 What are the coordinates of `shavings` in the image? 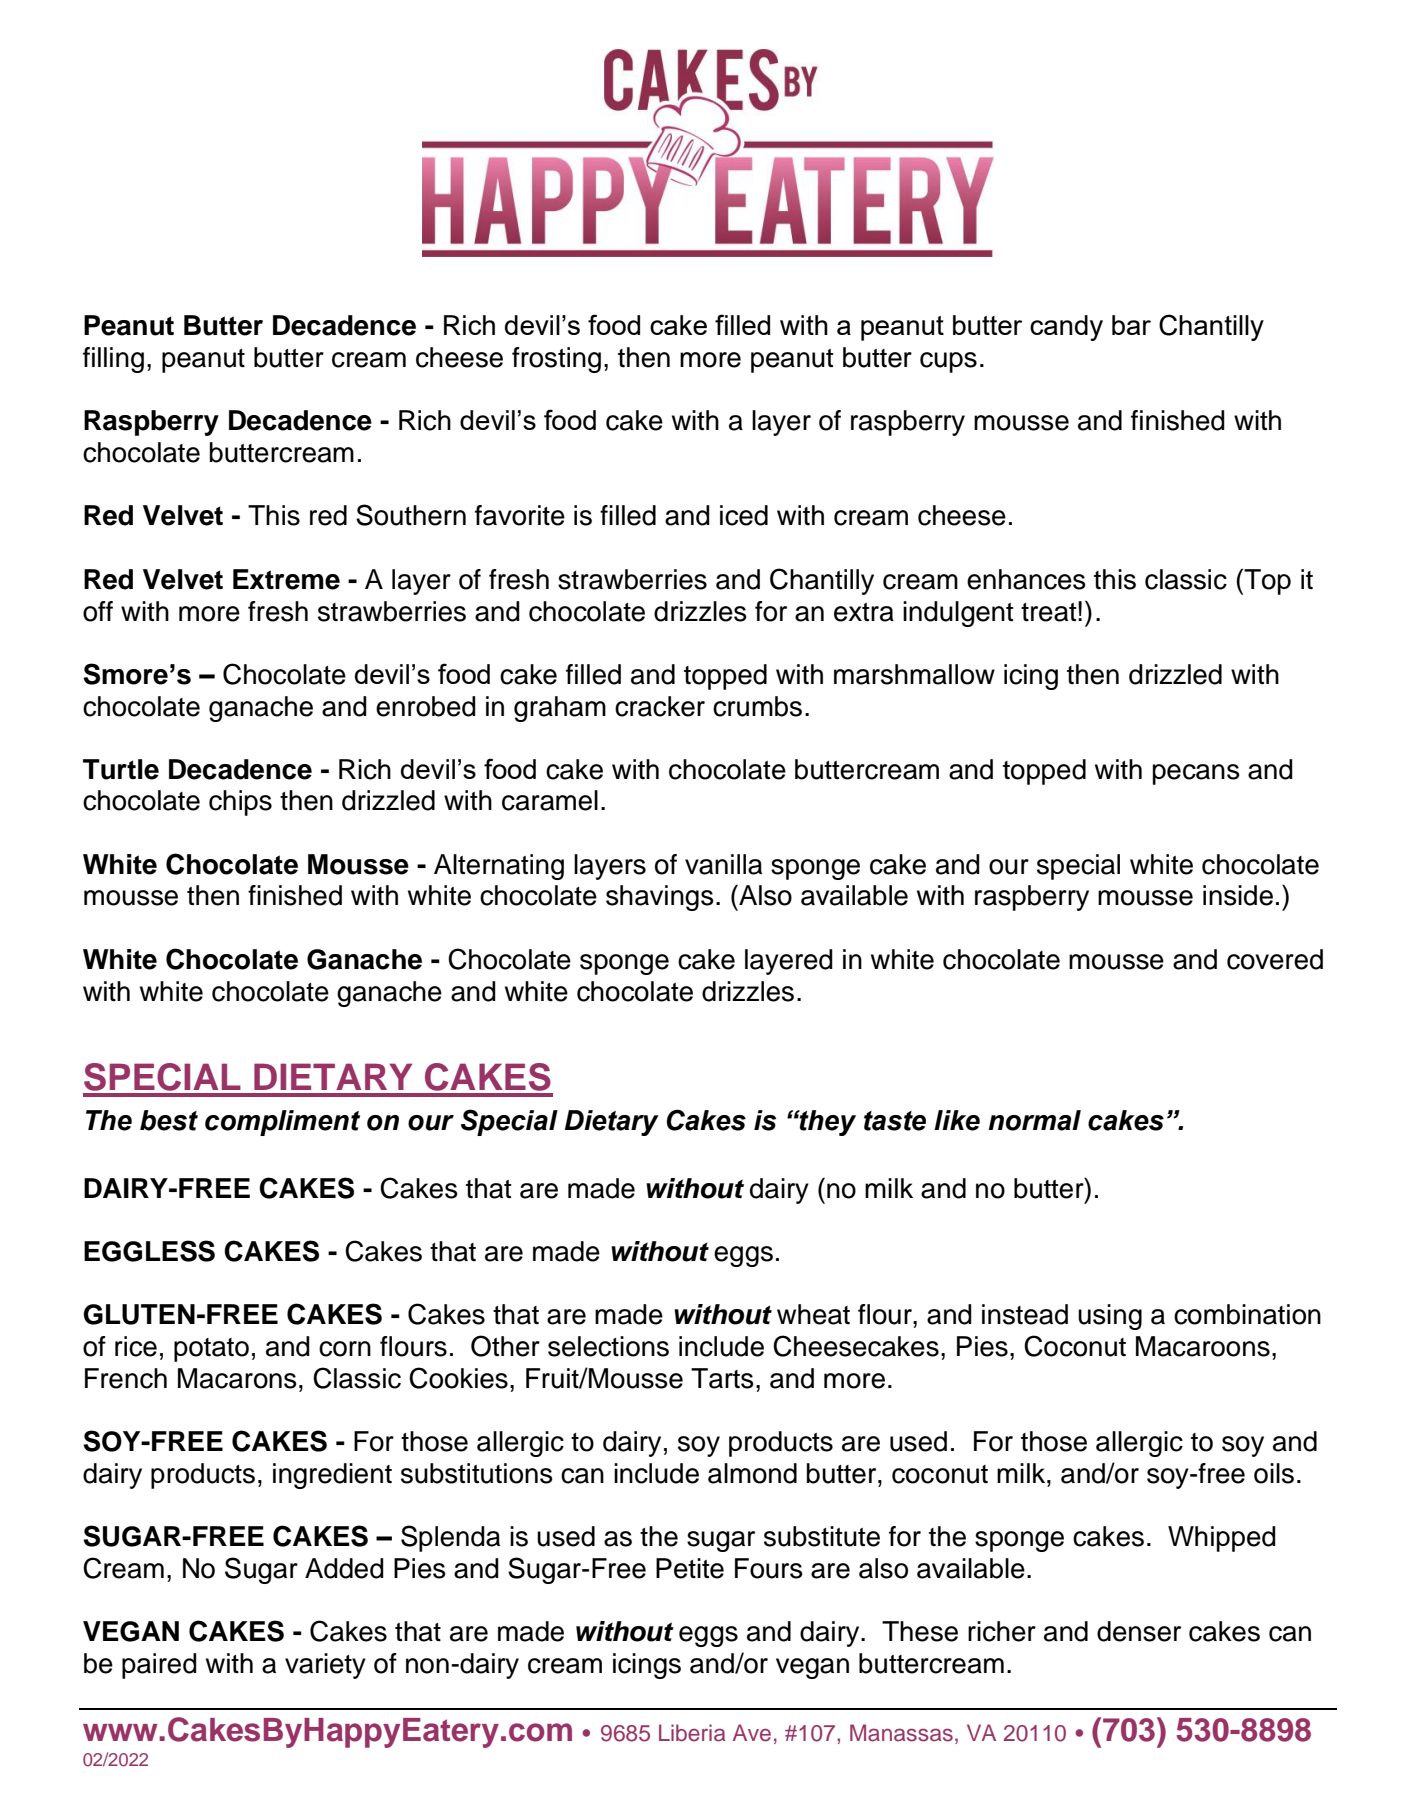 It's located at (660, 898).
